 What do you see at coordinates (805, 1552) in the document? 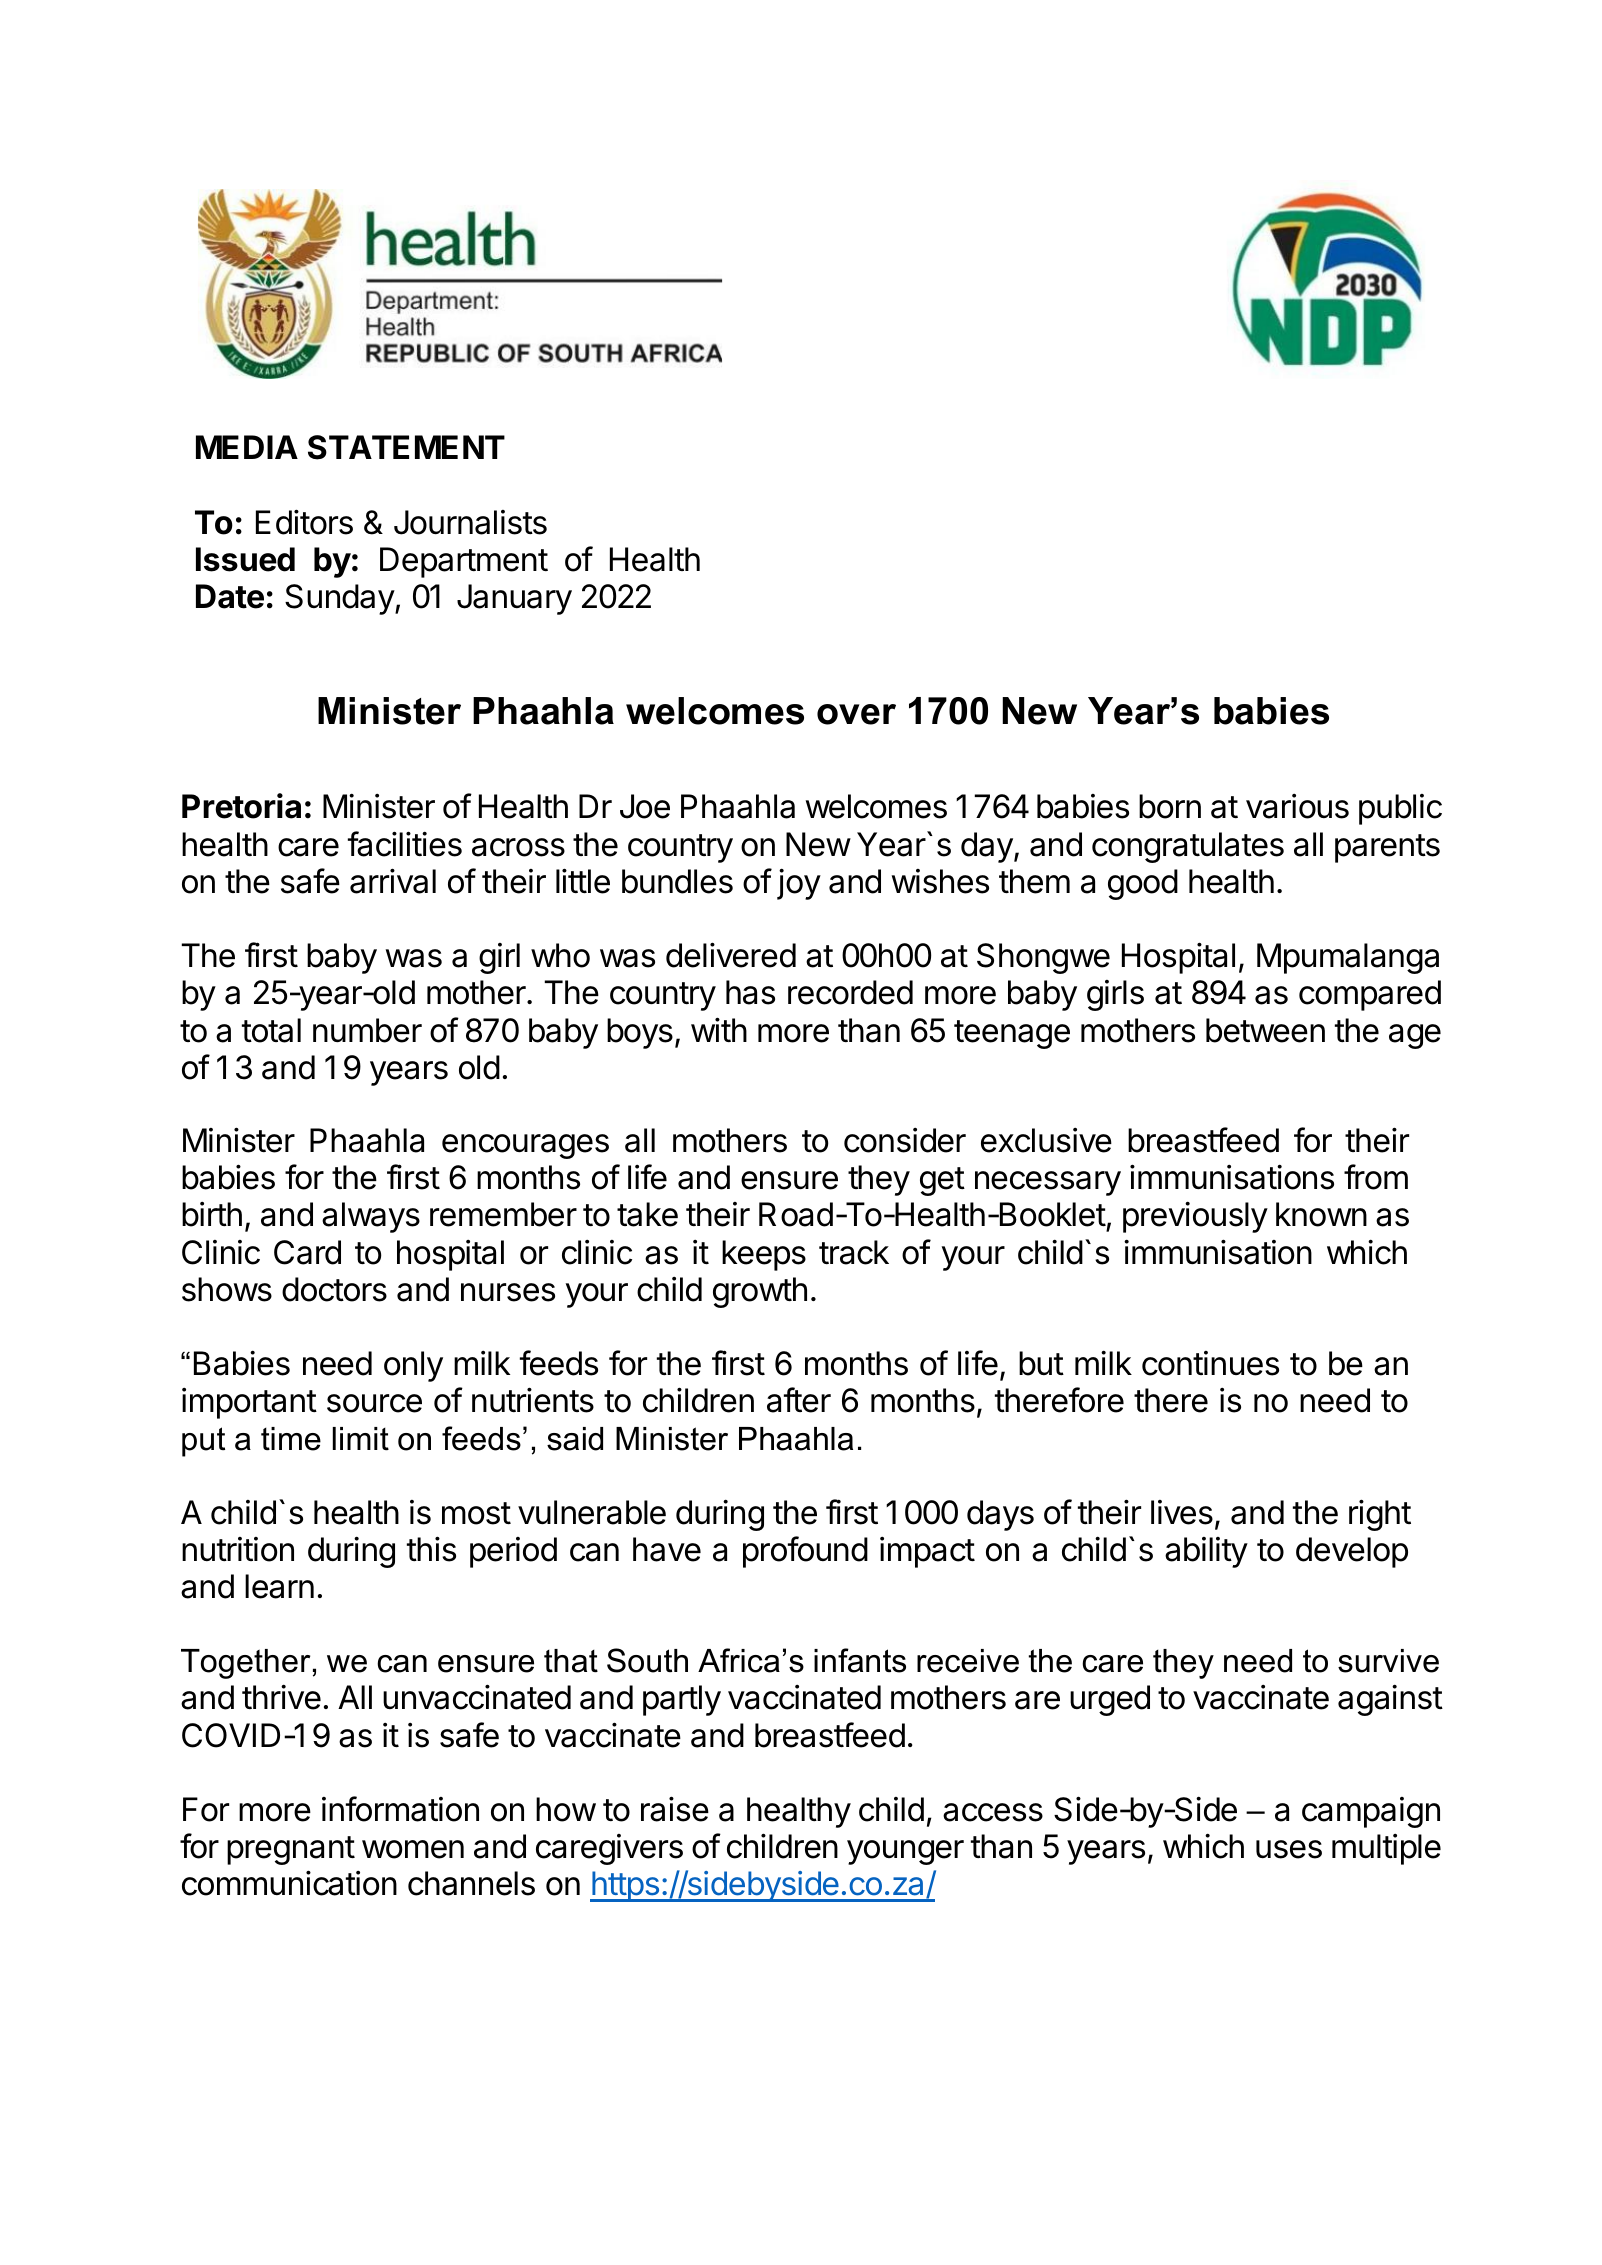
I see `profound` at bounding box center [805, 1552].
